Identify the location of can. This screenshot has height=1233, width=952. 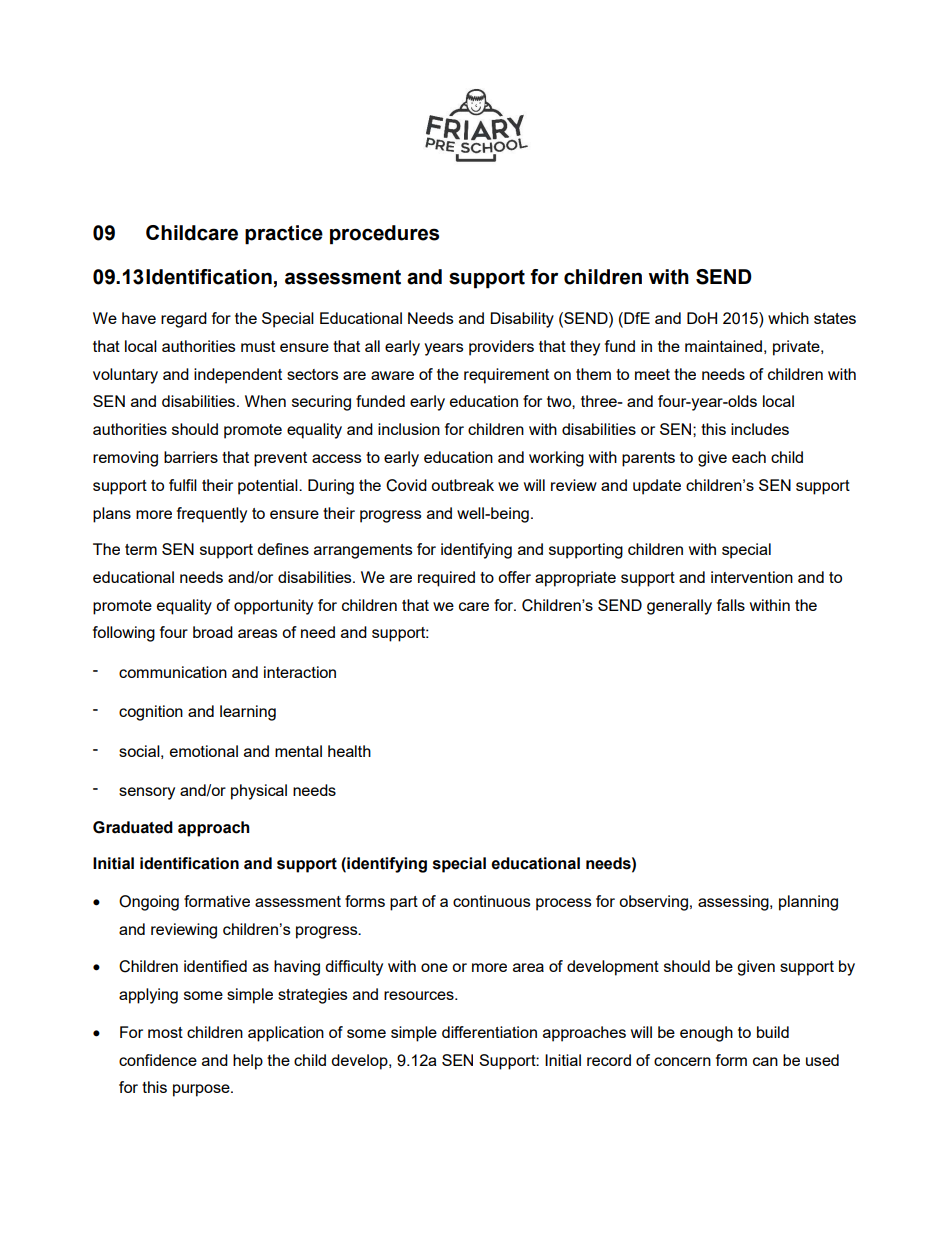
(765, 1061).
